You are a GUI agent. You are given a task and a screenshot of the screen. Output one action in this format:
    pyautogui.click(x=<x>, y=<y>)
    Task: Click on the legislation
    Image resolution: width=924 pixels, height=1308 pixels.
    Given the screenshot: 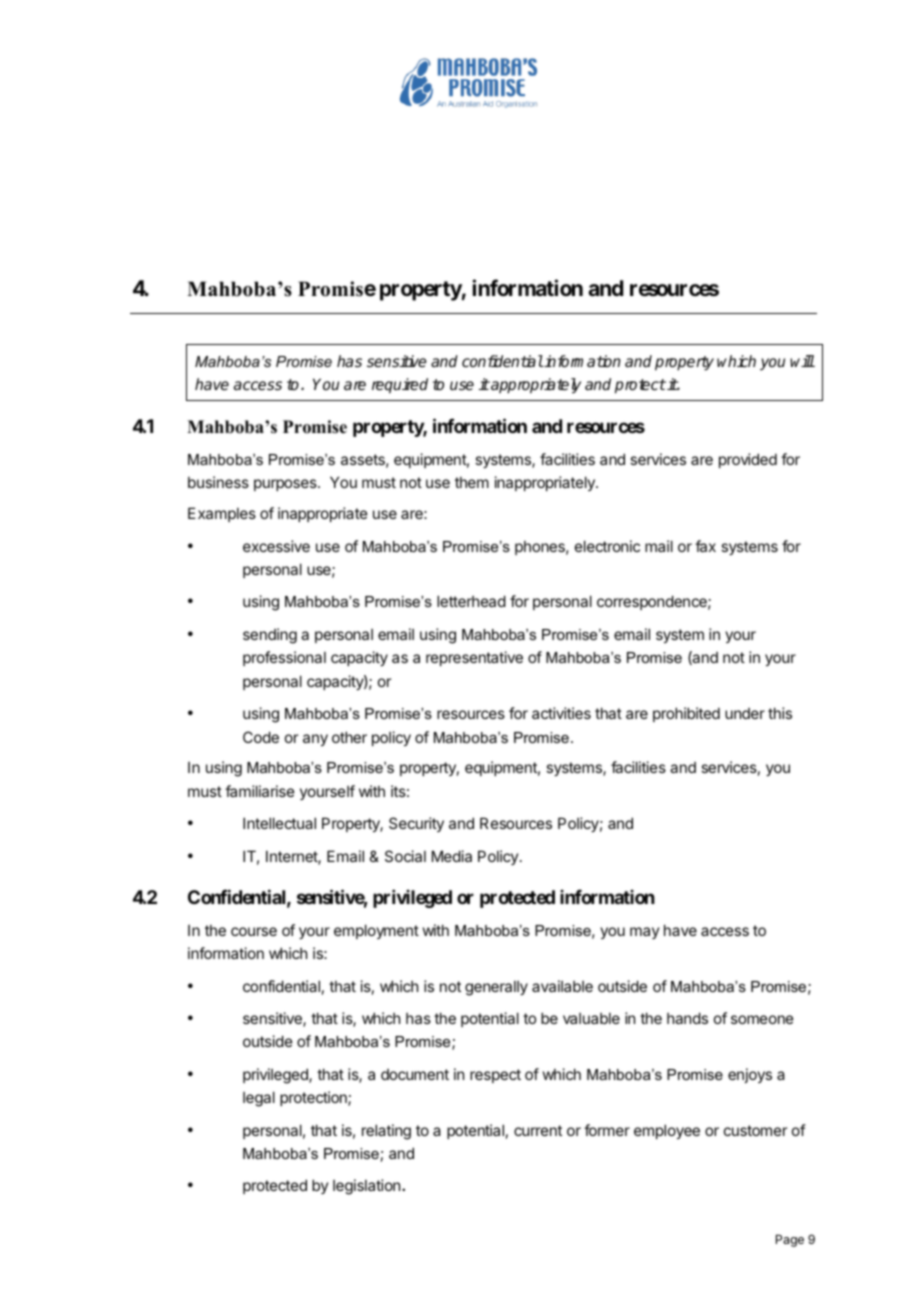 What is the action you would take?
    pyautogui.click(x=366, y=1187)
